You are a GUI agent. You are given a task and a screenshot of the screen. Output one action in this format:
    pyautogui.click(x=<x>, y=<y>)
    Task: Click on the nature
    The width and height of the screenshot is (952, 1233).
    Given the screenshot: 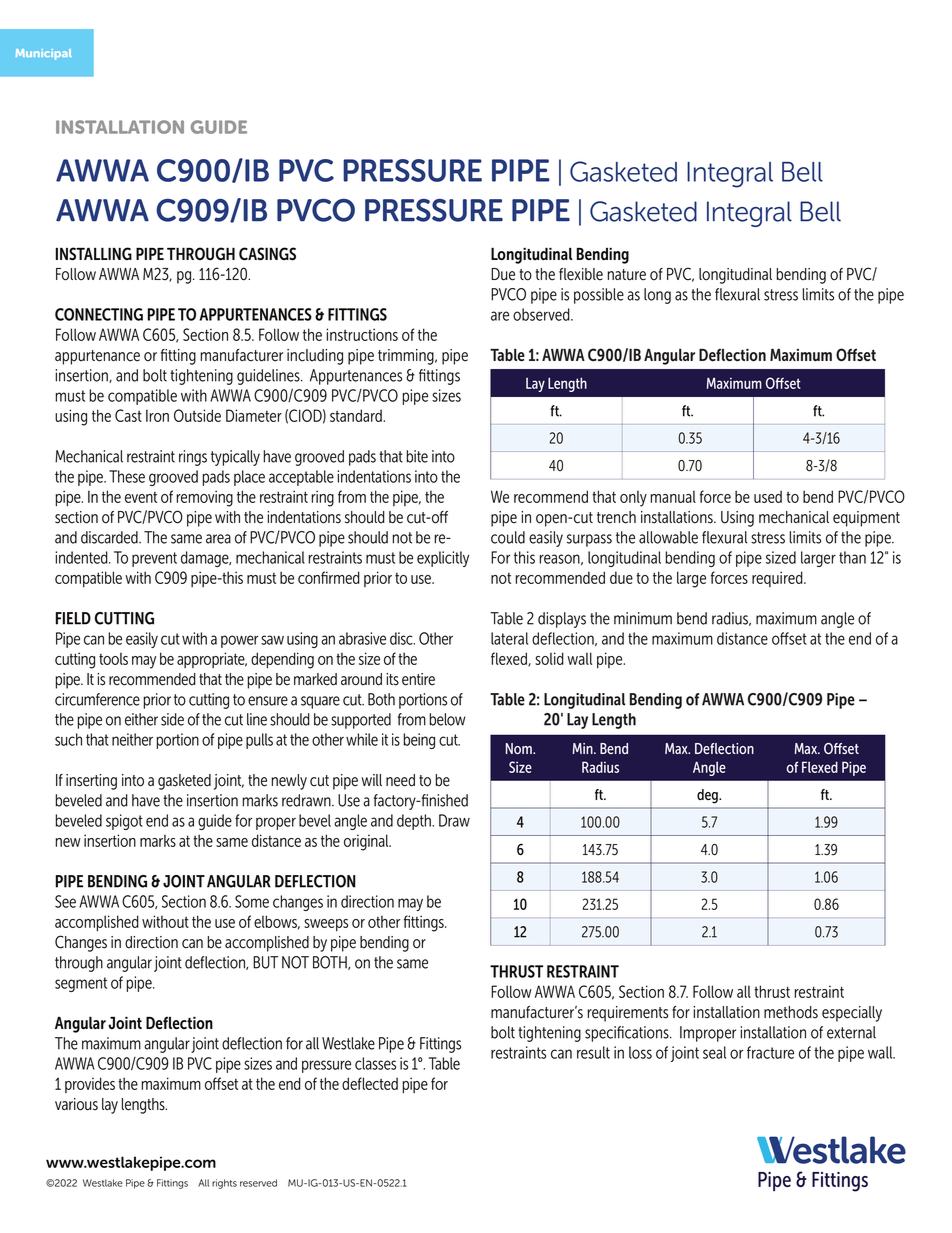 What is the action you would take?
    pyautogui.click(x=627, y=275)
